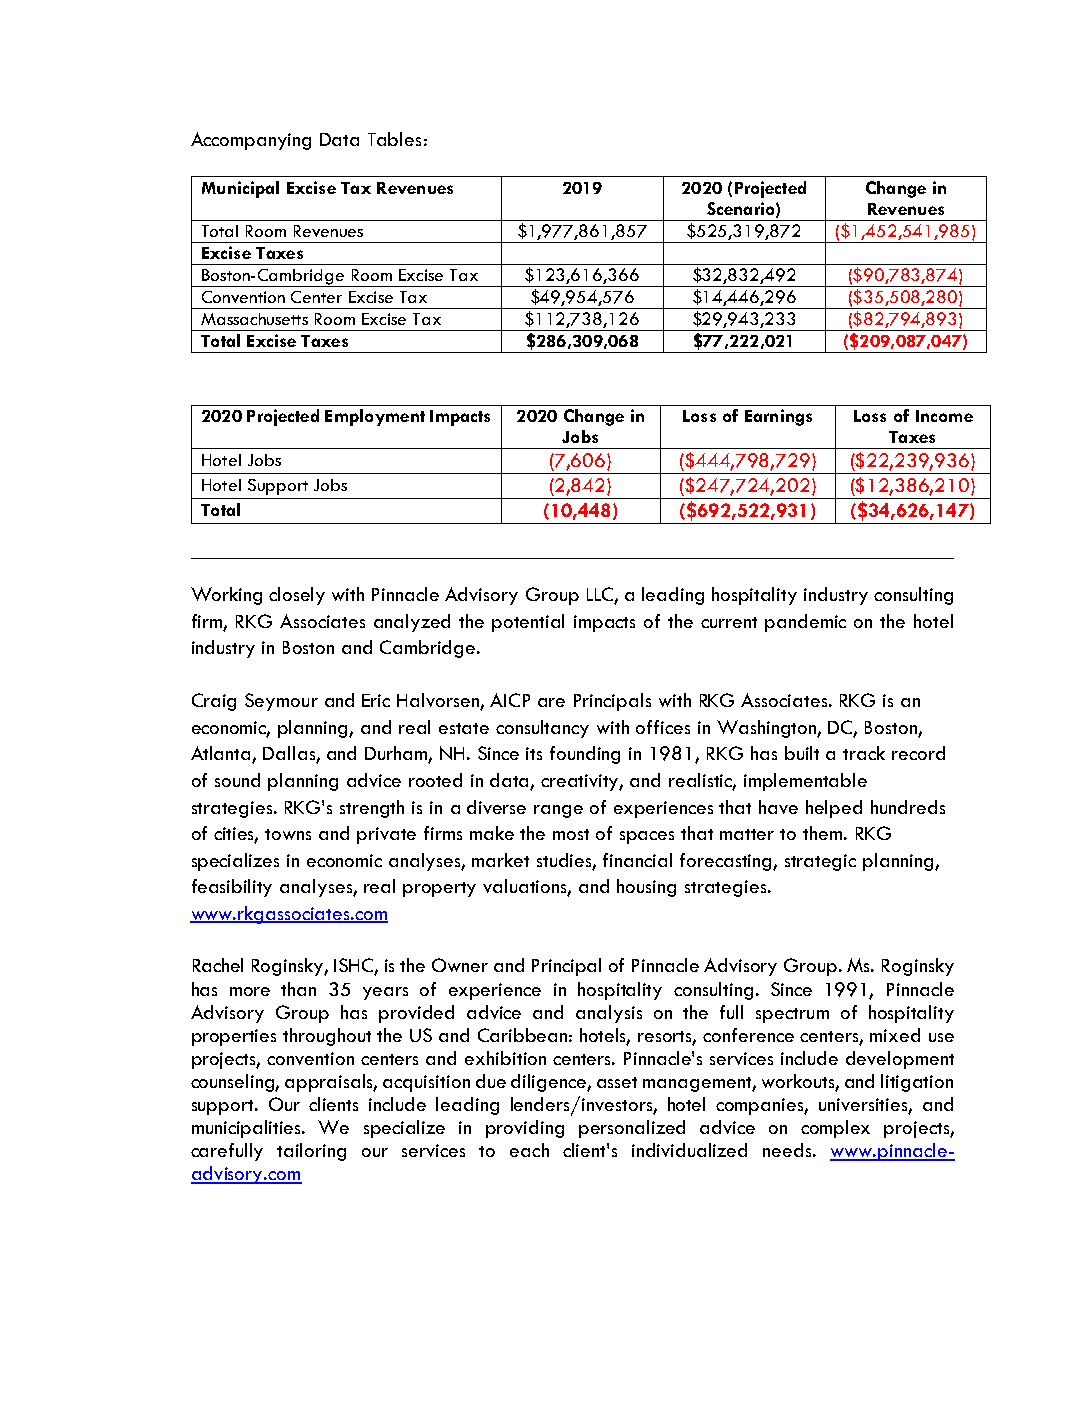 This screenshot has width=1082, height=1401. What do you see at coordinates (251, 141) in the screenshot?
I see `Accompanying` at bounding box center [251, 141].
